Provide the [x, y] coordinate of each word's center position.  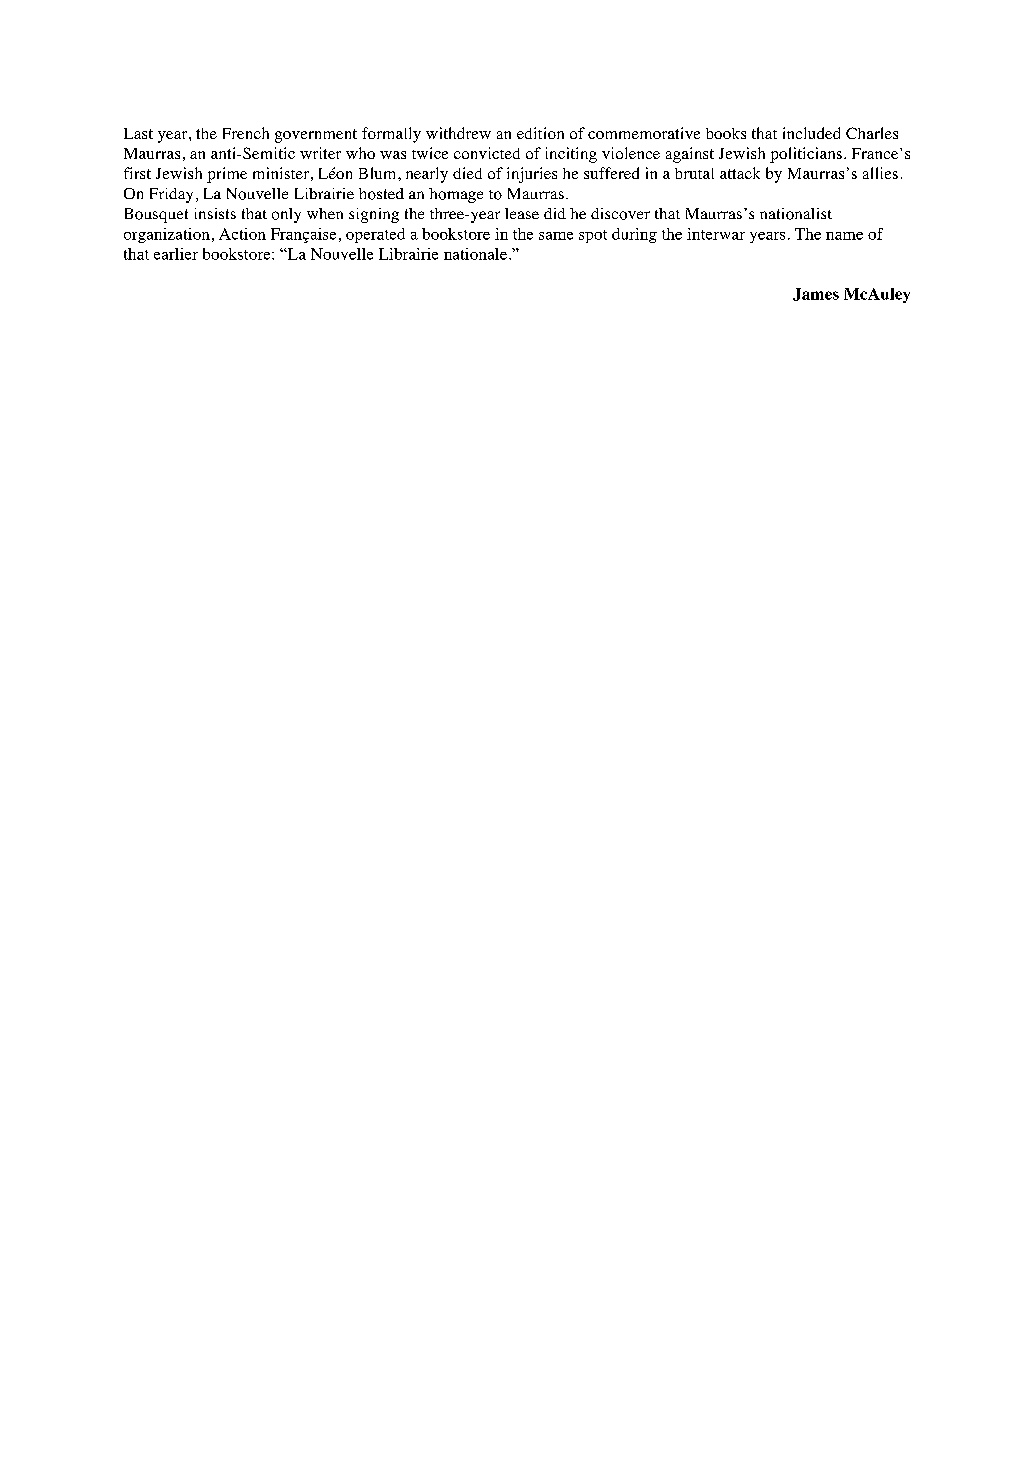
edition [540, 133]
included [811, 133]
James [816, 294]
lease [522, 213]
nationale [475, 254]
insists [215, 213]
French [246, 133]
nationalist [796, 214]
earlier [176, 254]
